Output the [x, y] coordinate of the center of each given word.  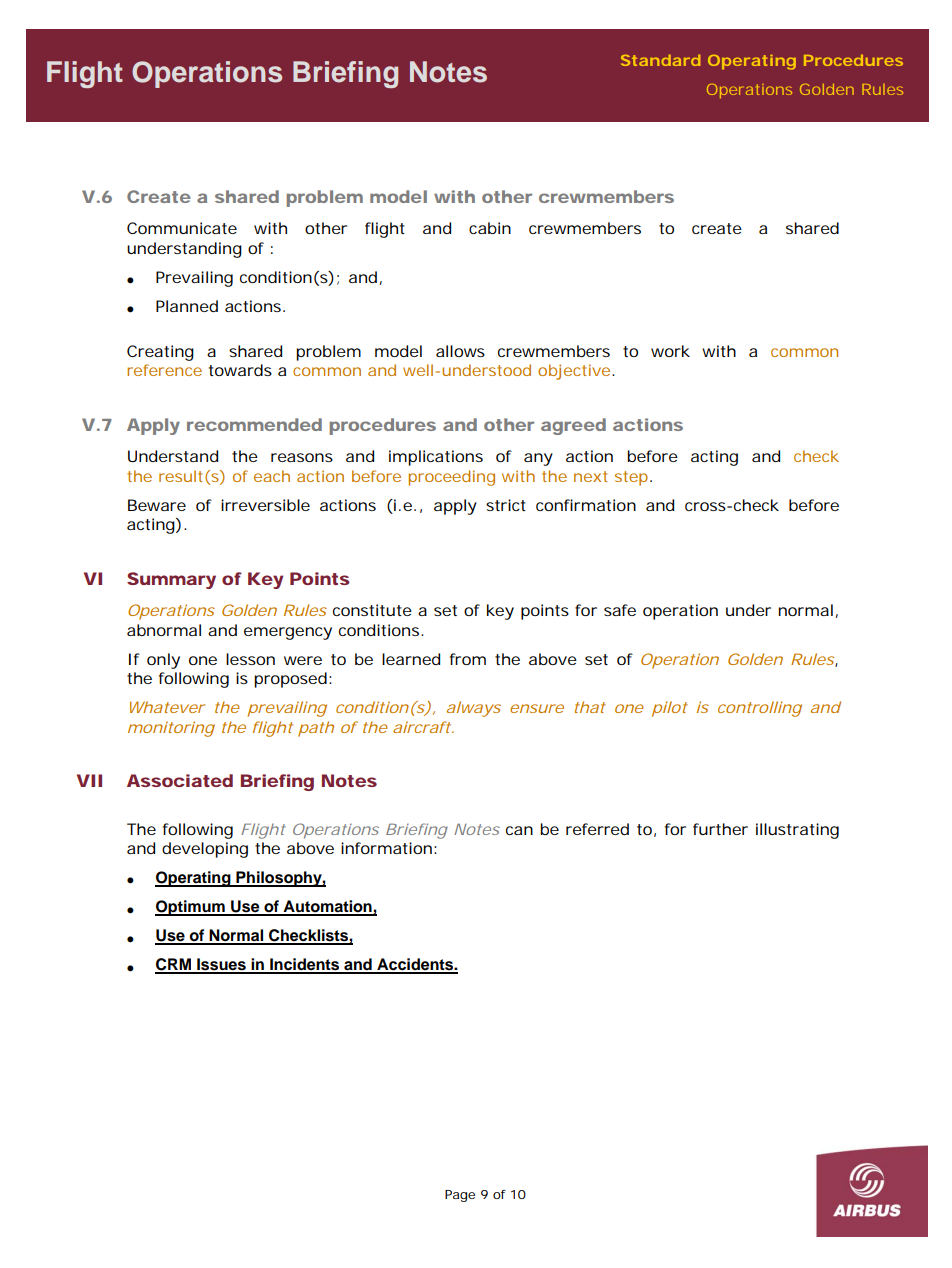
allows [460, 351]
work [670, 351]
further [720, 829]
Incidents [305, 965]
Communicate [182, 228]
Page [460, 1196]
